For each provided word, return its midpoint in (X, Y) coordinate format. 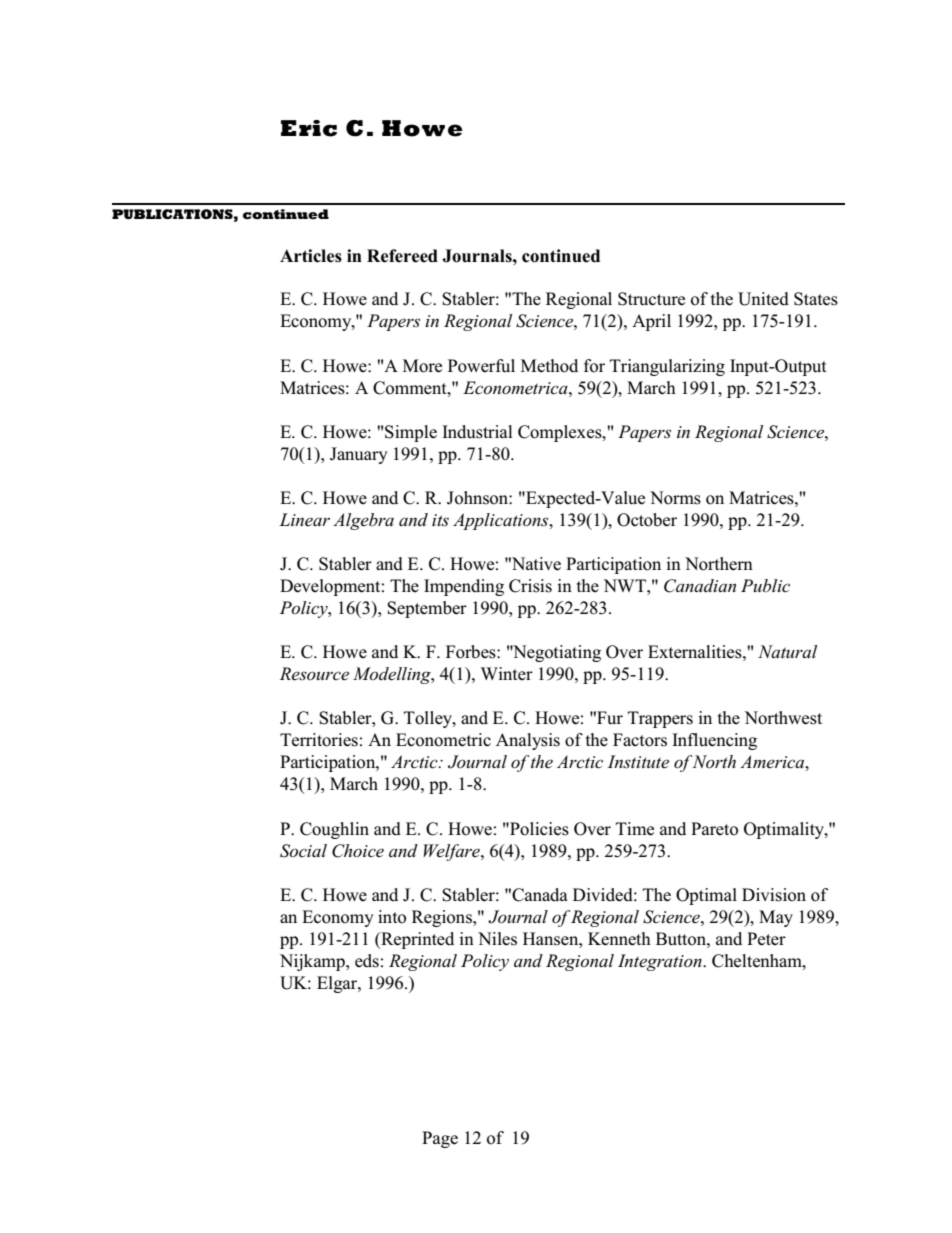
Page (440, 1139)
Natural (787, 651)
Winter (507, 673)
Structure (651, 299)
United (763, 299)
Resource (314, 674)
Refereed (402, 256)
